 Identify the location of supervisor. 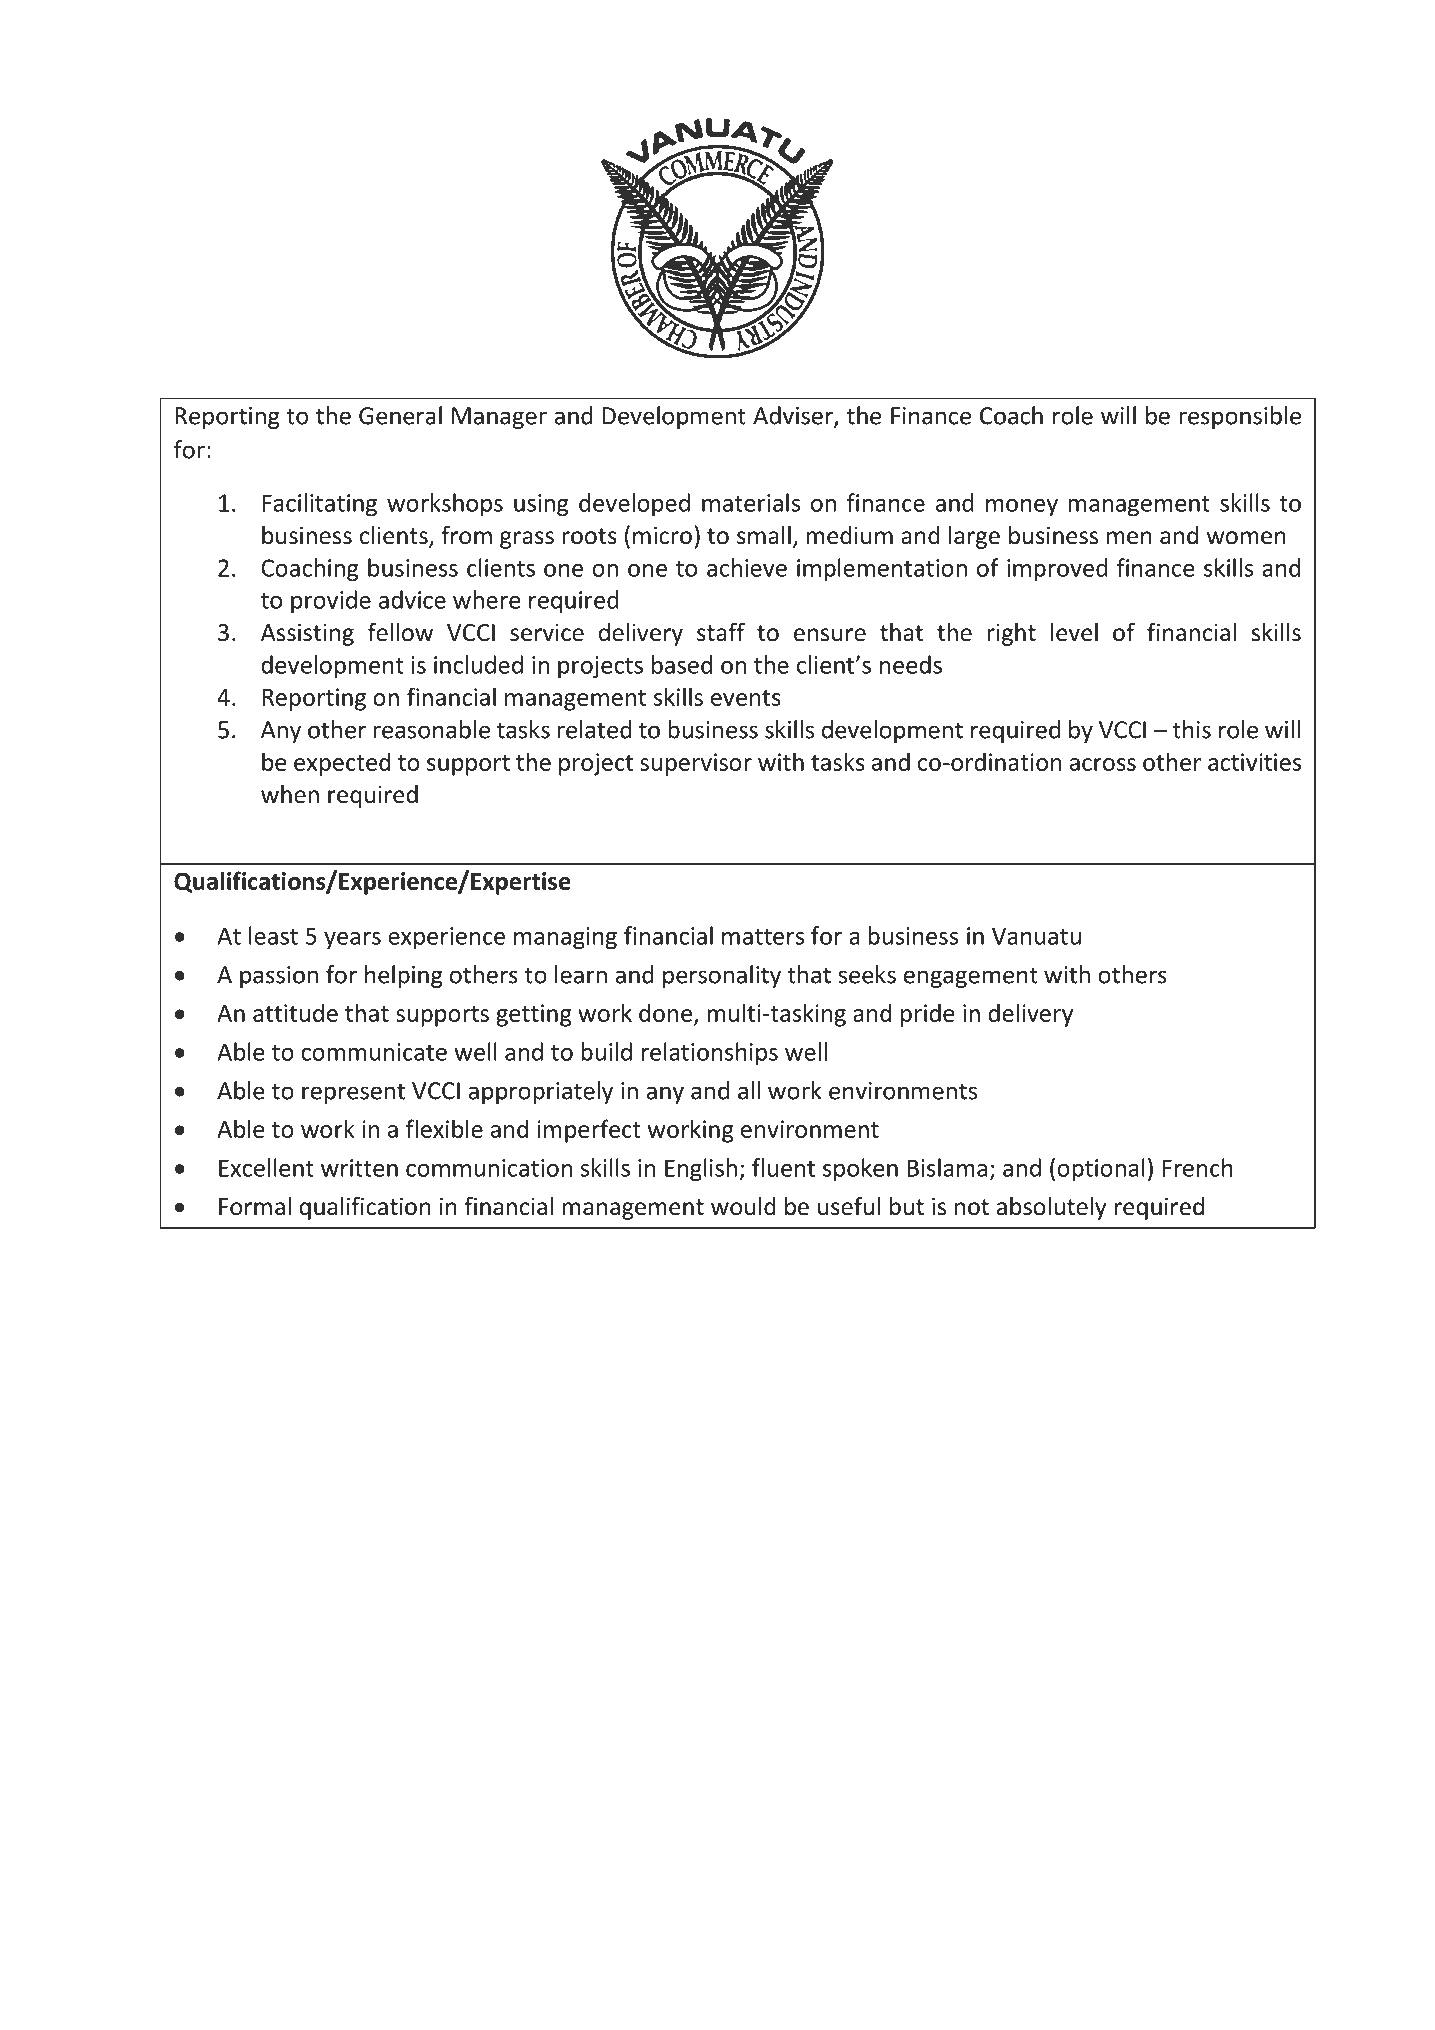
(696, 764).
